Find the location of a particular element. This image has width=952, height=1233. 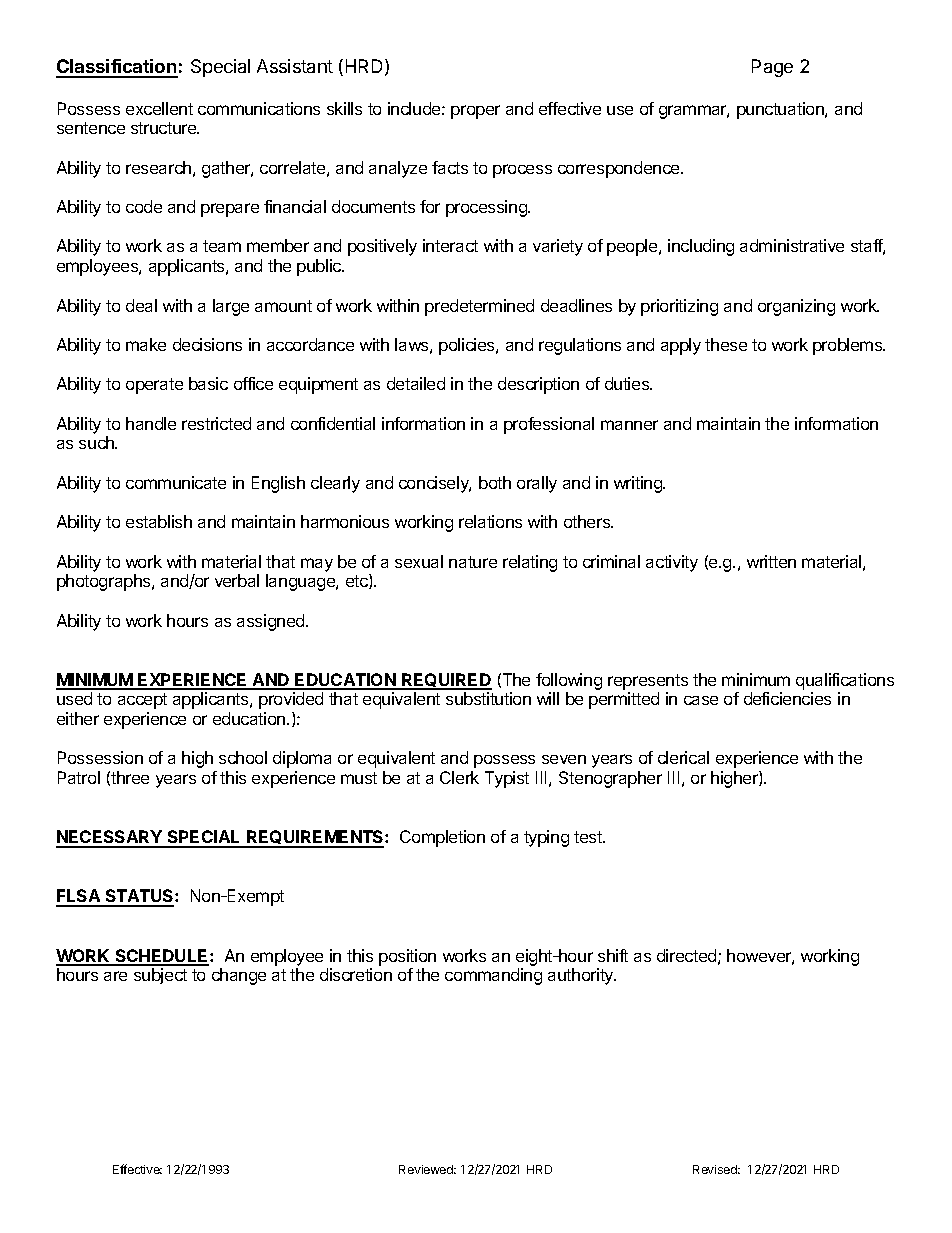

SCHEDULE is located at coordinates (162, 957).
